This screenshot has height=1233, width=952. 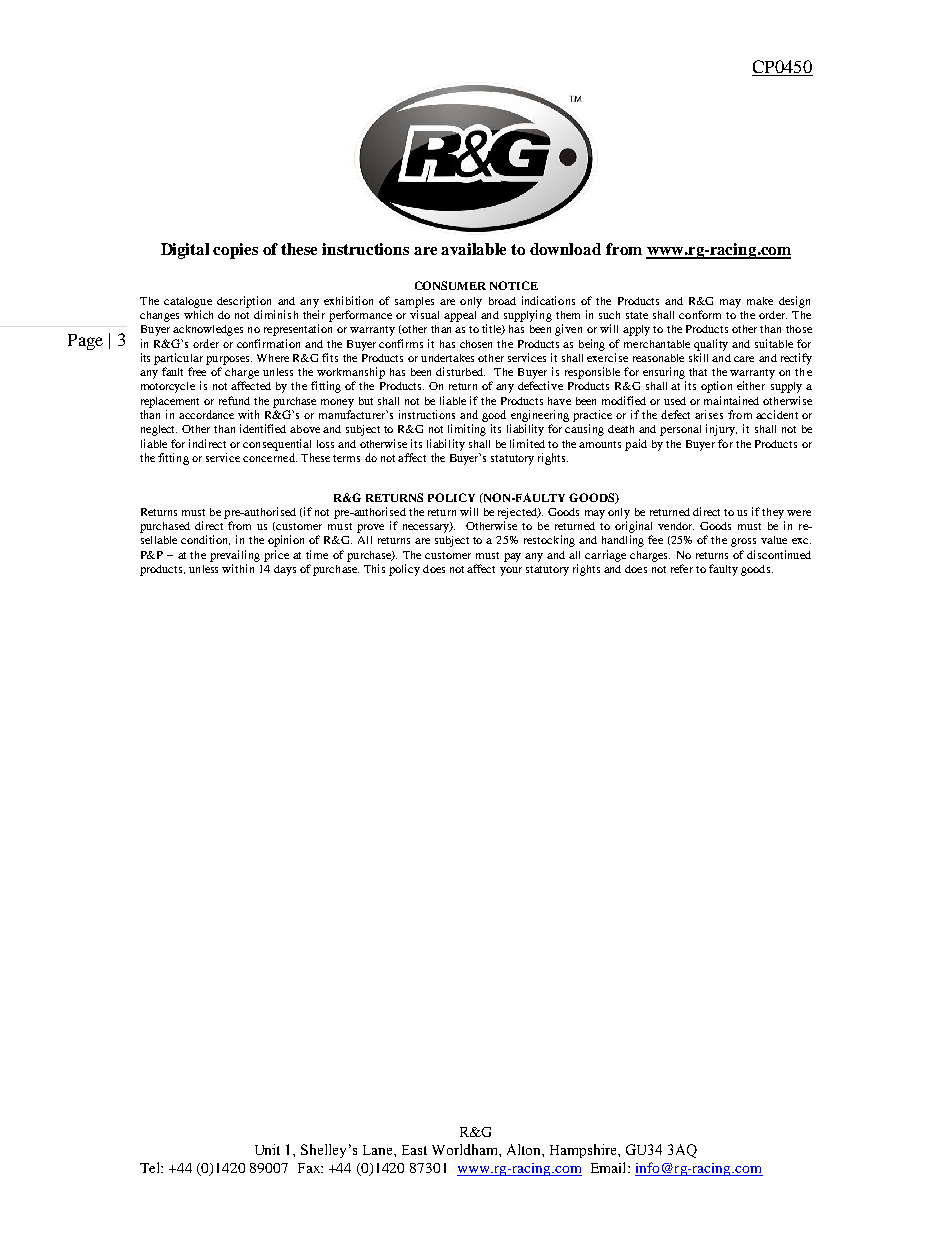 I want to click on CONSUMER, so click(x=450, y=285).
